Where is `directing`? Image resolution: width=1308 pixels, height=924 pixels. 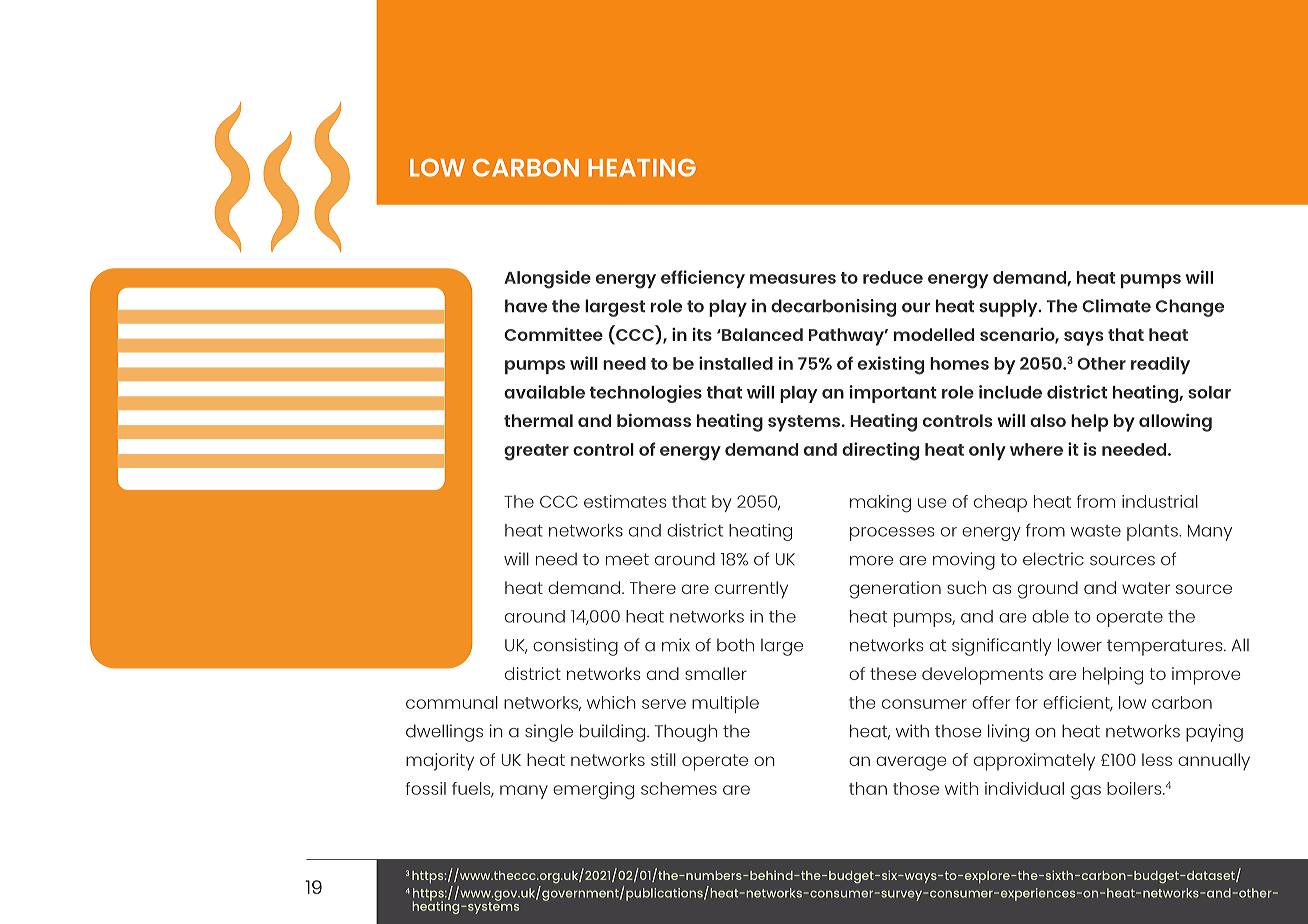 directing is located at coordinates (880, 451).
